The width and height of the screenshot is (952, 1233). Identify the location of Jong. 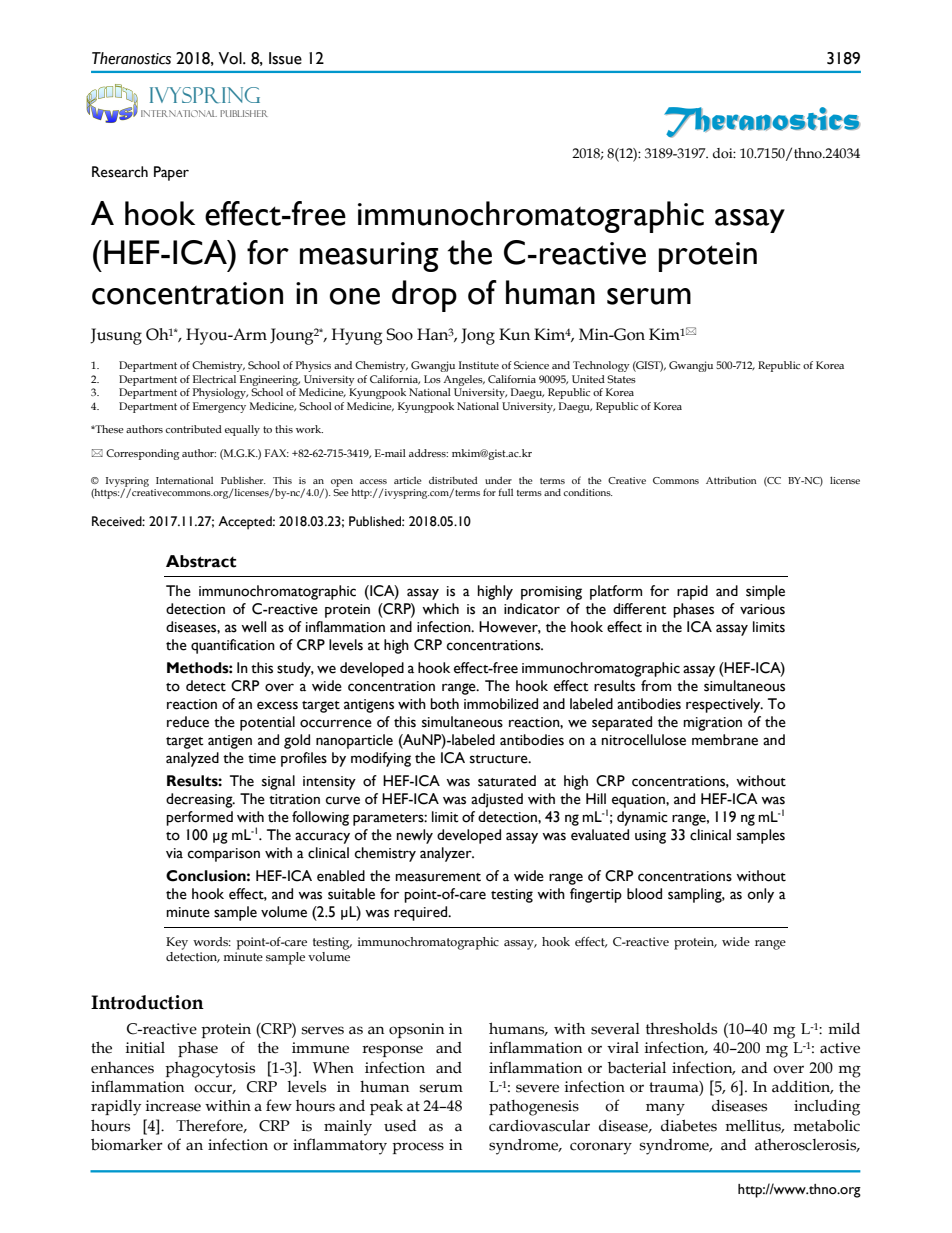
(478, 336).
